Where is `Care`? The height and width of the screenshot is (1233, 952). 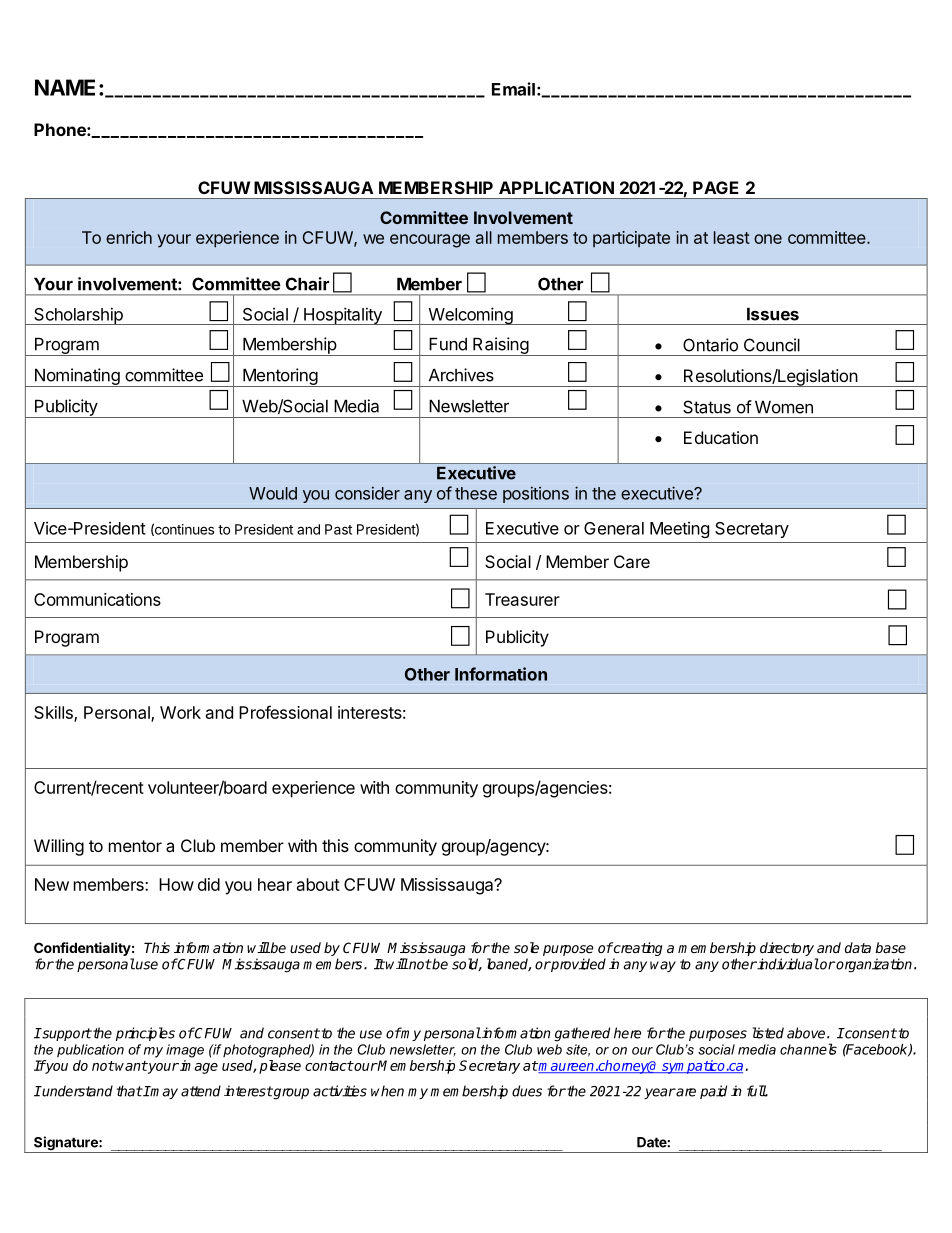 Care is located at coordinates (632, 561).
